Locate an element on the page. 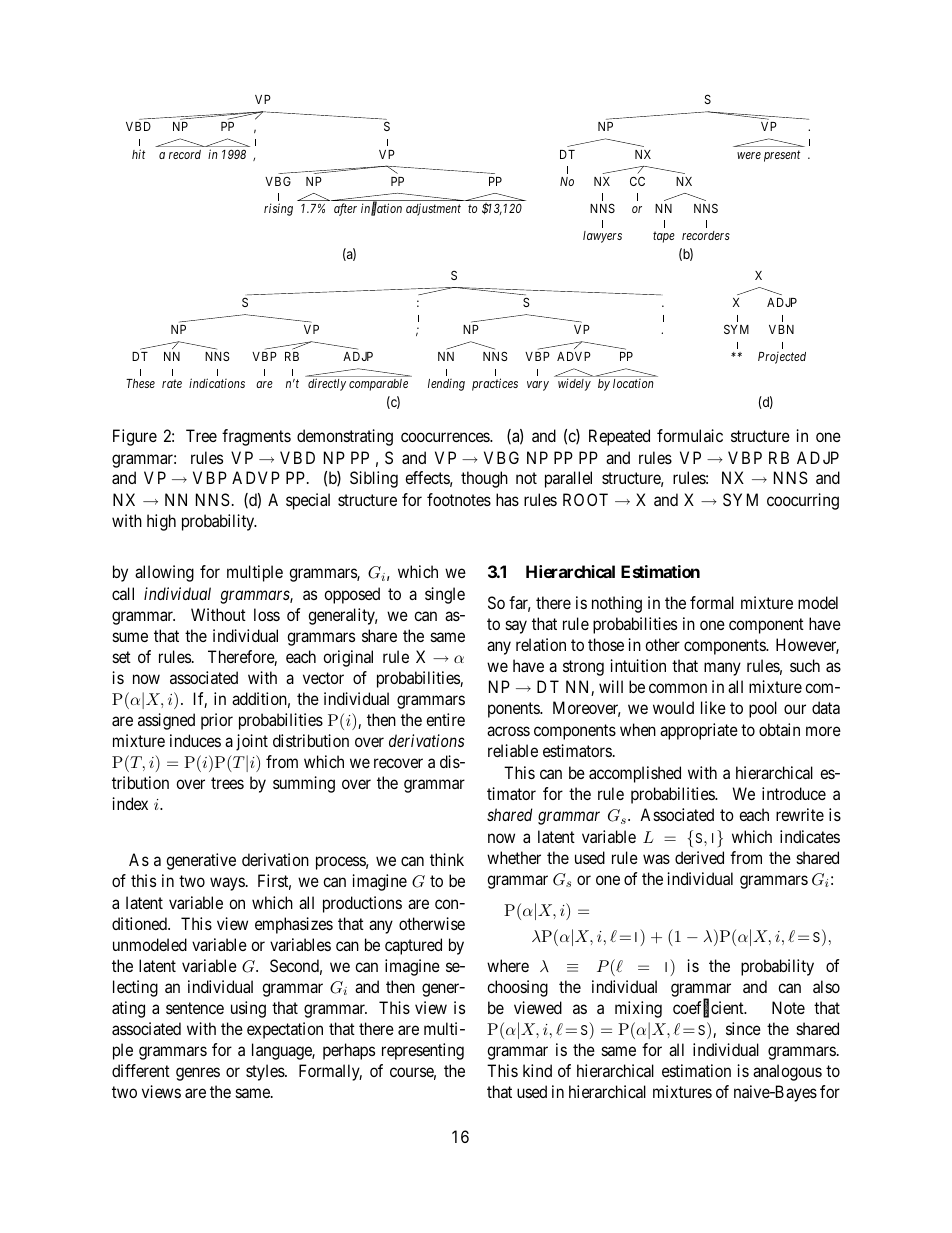  hit is located at coordinates (138, 154).
